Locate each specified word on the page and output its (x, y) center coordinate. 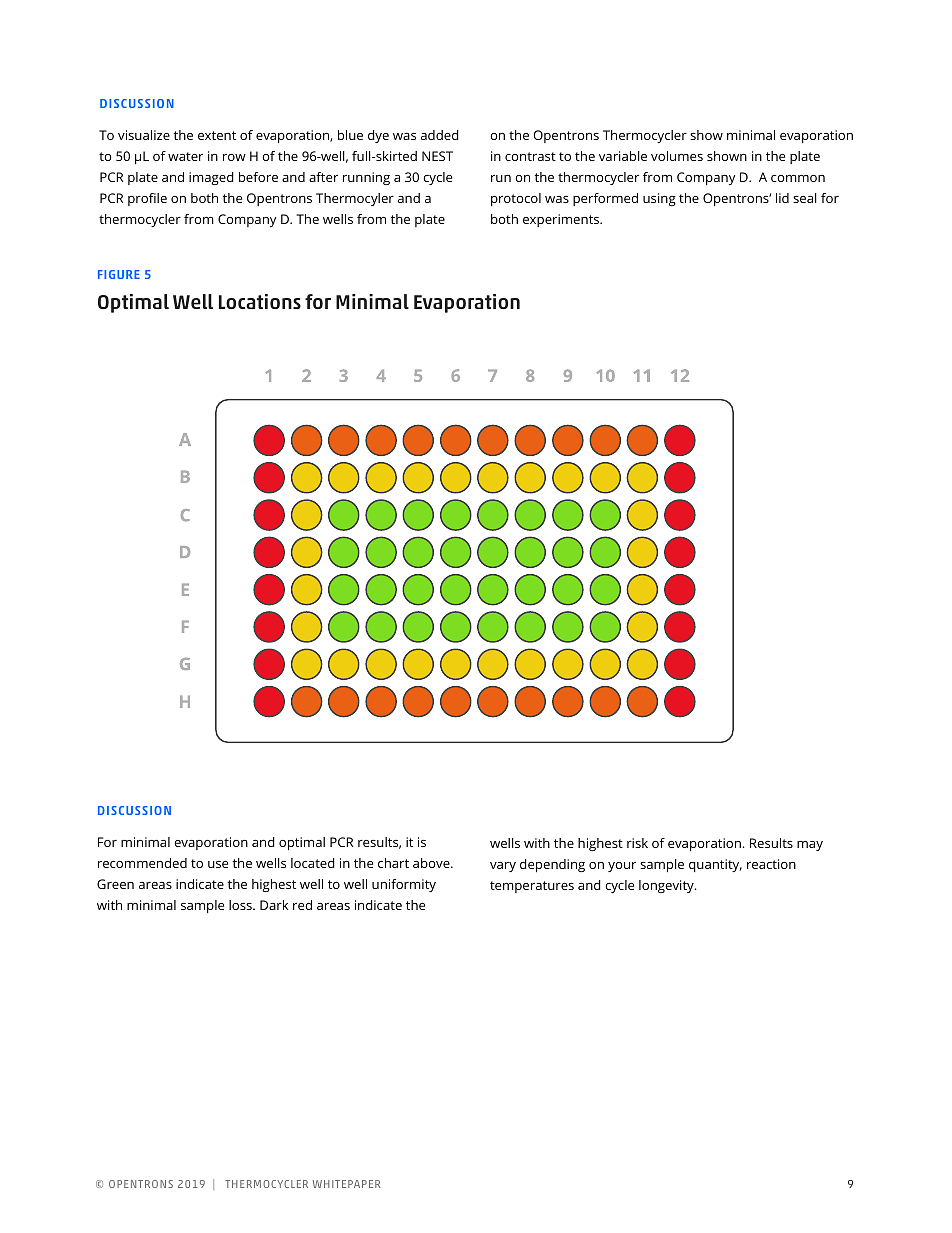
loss (241, 905)
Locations (260, 301)
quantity (715, 865)
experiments (562, 220)
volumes (677, 156)
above (432, 863)
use (218, 864)
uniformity (404, 885)
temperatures (532, 887)
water (185, 156)
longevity (667, 886)
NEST (437, 156)
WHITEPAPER (347, 1184)
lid (782, 198)
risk (637, 843)
